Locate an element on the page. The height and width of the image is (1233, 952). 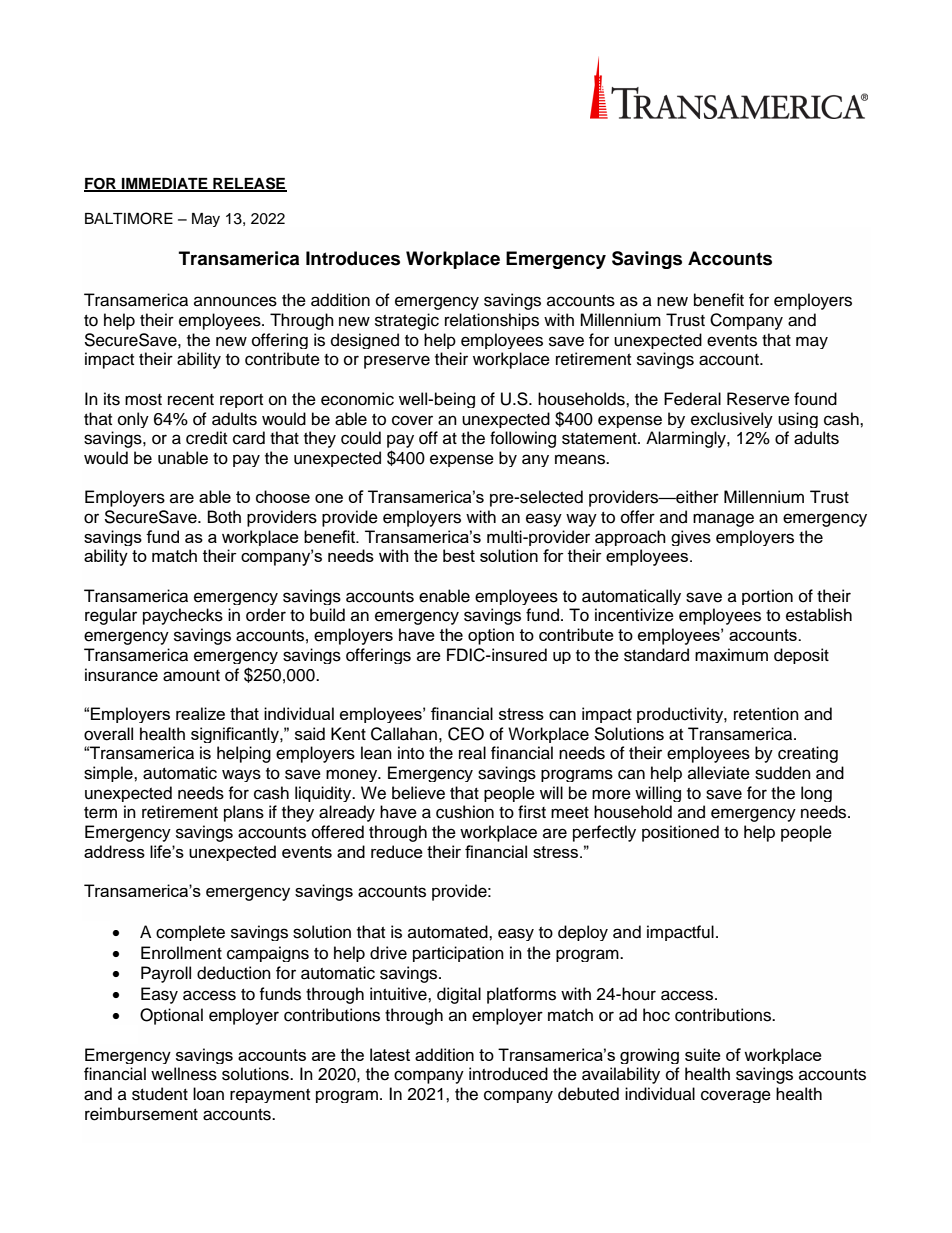
maximum is located at coordinates (731, 655).
